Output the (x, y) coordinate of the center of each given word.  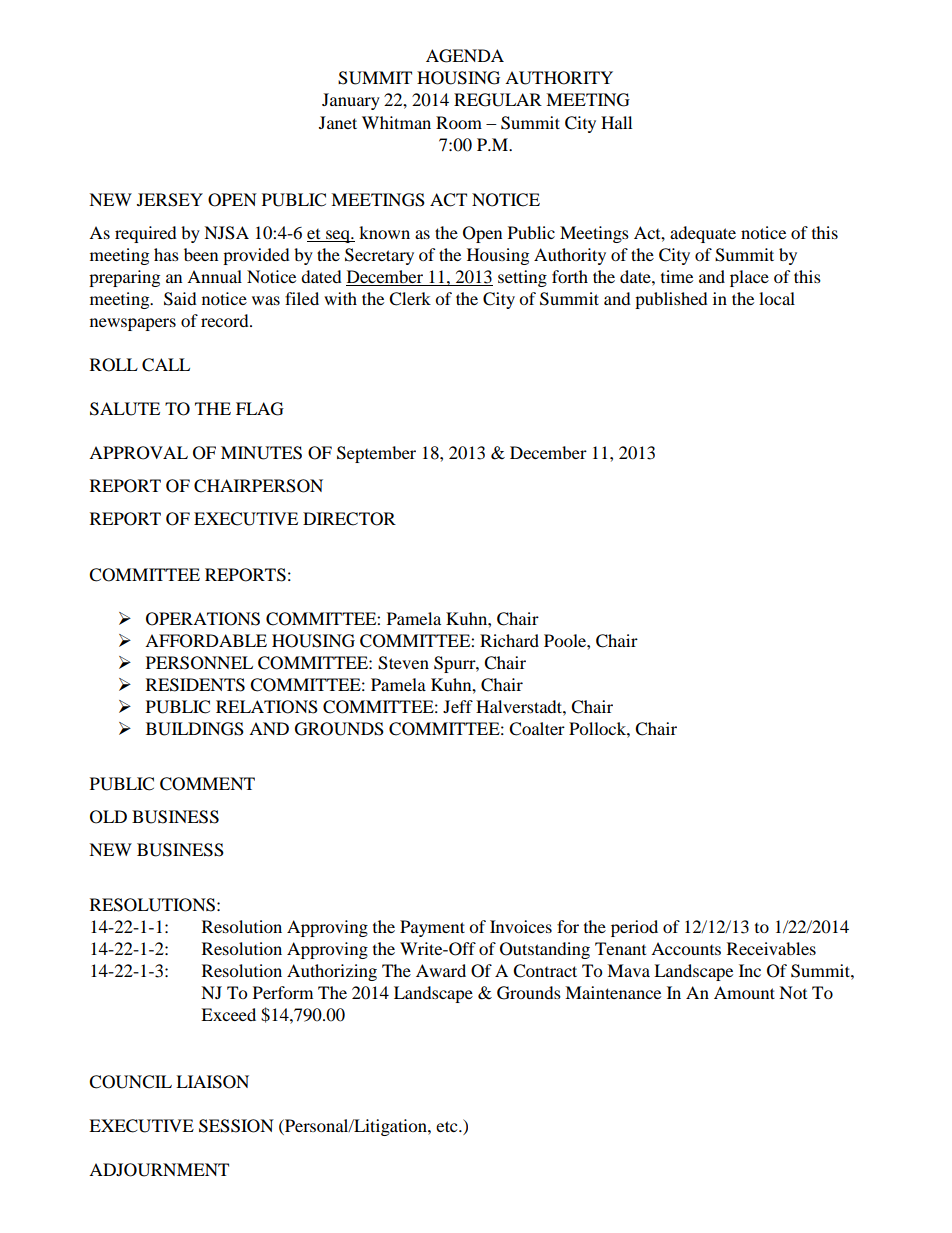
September (376, 454)
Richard (509, 640)
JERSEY (170, 200)
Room (459, 122)
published (671, 300)
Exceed (228, 1014)
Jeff (458, 706)
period (634, 928)
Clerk (410, 299)
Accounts (686, 948)
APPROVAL (138, 453)
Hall (616, 122)
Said (180, 299)
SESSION (236, 1126)
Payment (432, 928)
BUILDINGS (195, 729)
